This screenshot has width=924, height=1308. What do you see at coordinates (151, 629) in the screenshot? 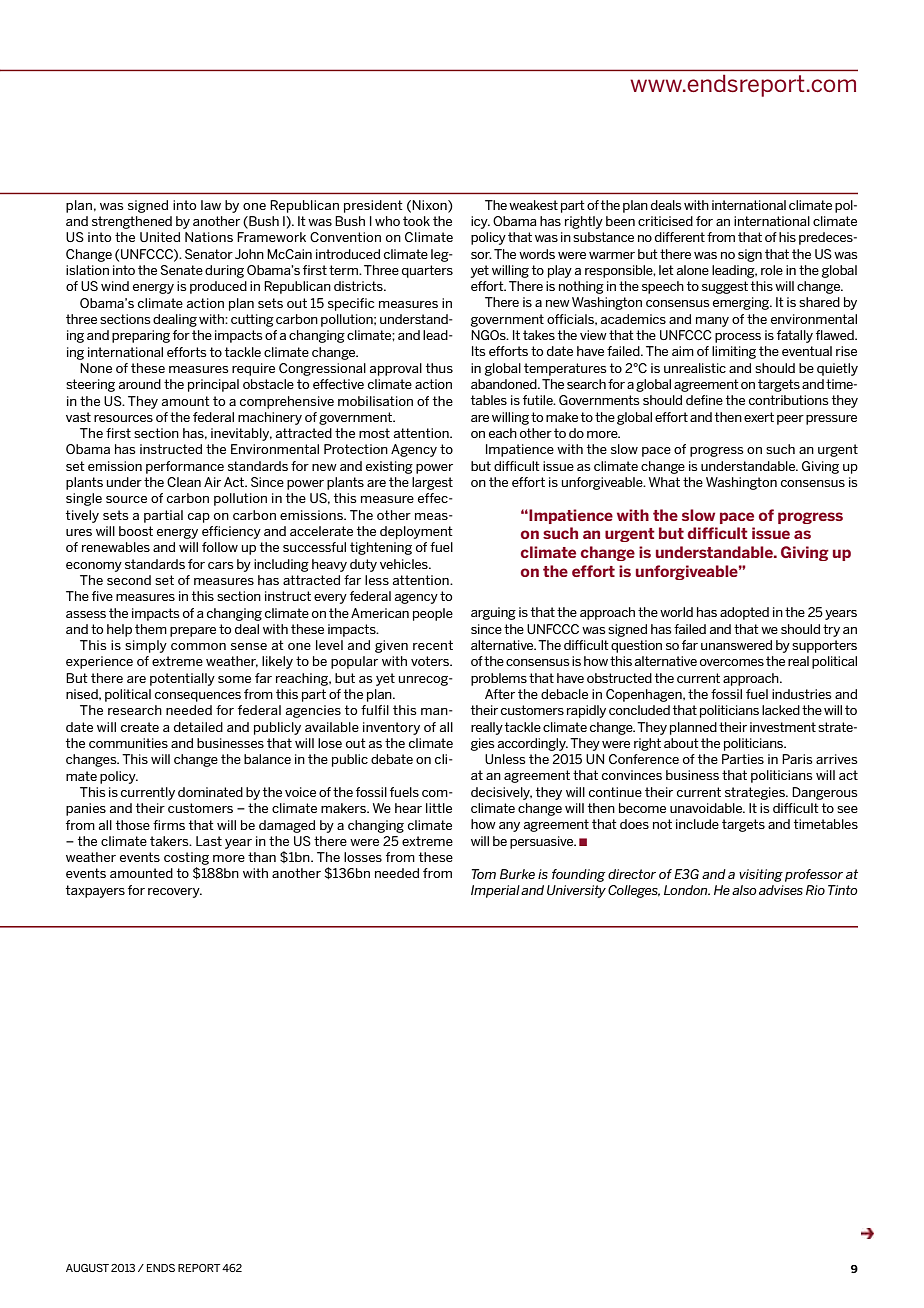
I see `them` at bounding box center [151, 629].
